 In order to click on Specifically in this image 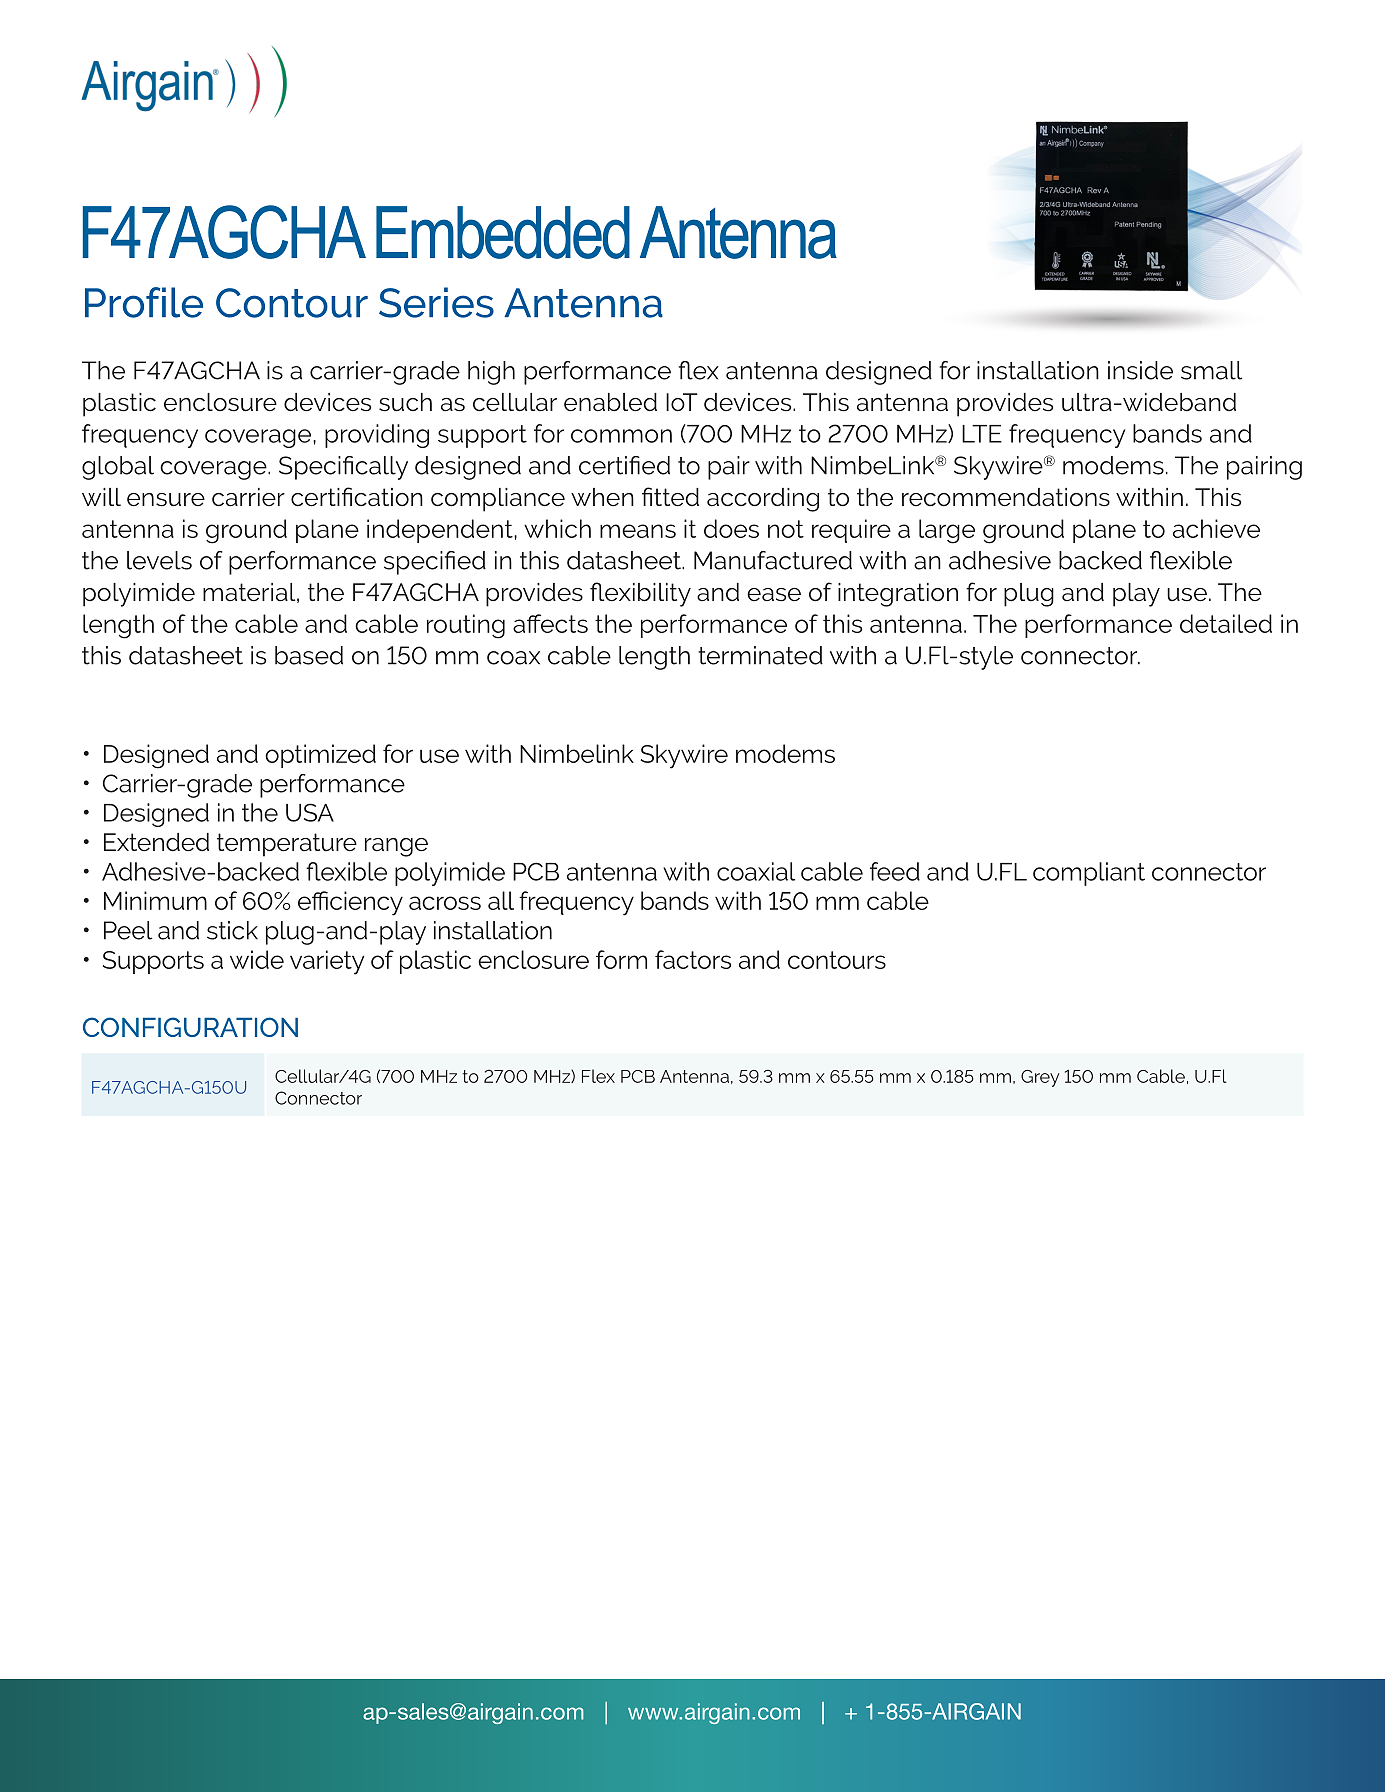, I will do `click(343, 468)`.
